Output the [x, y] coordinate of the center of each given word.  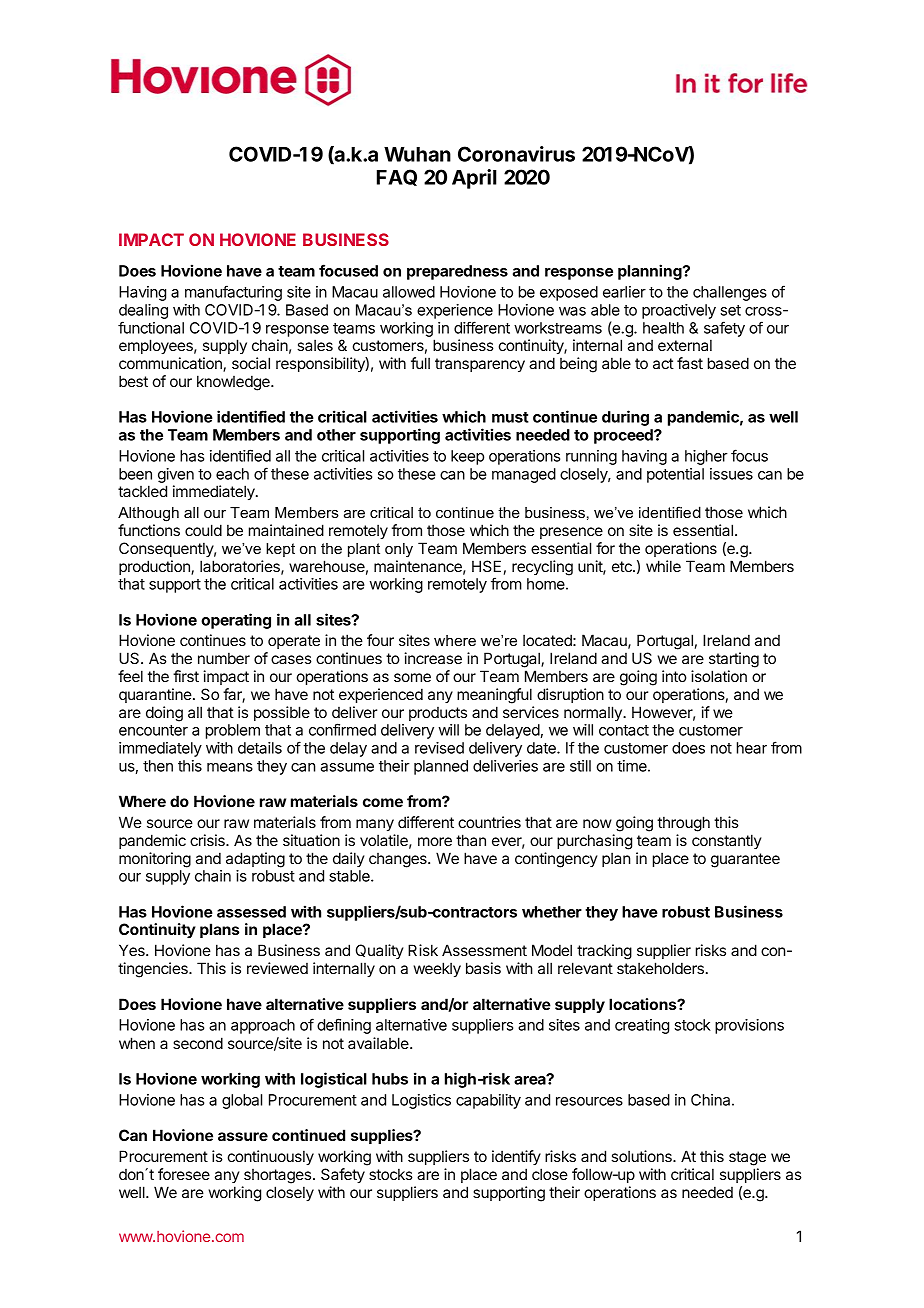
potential [675, 475]
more [435, 841]
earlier [624, 292]
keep [467, 457]
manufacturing [233, 293]
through [683, 824]
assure [243, 1136]
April [474, 179]
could [203, 530]
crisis [208, 840]
